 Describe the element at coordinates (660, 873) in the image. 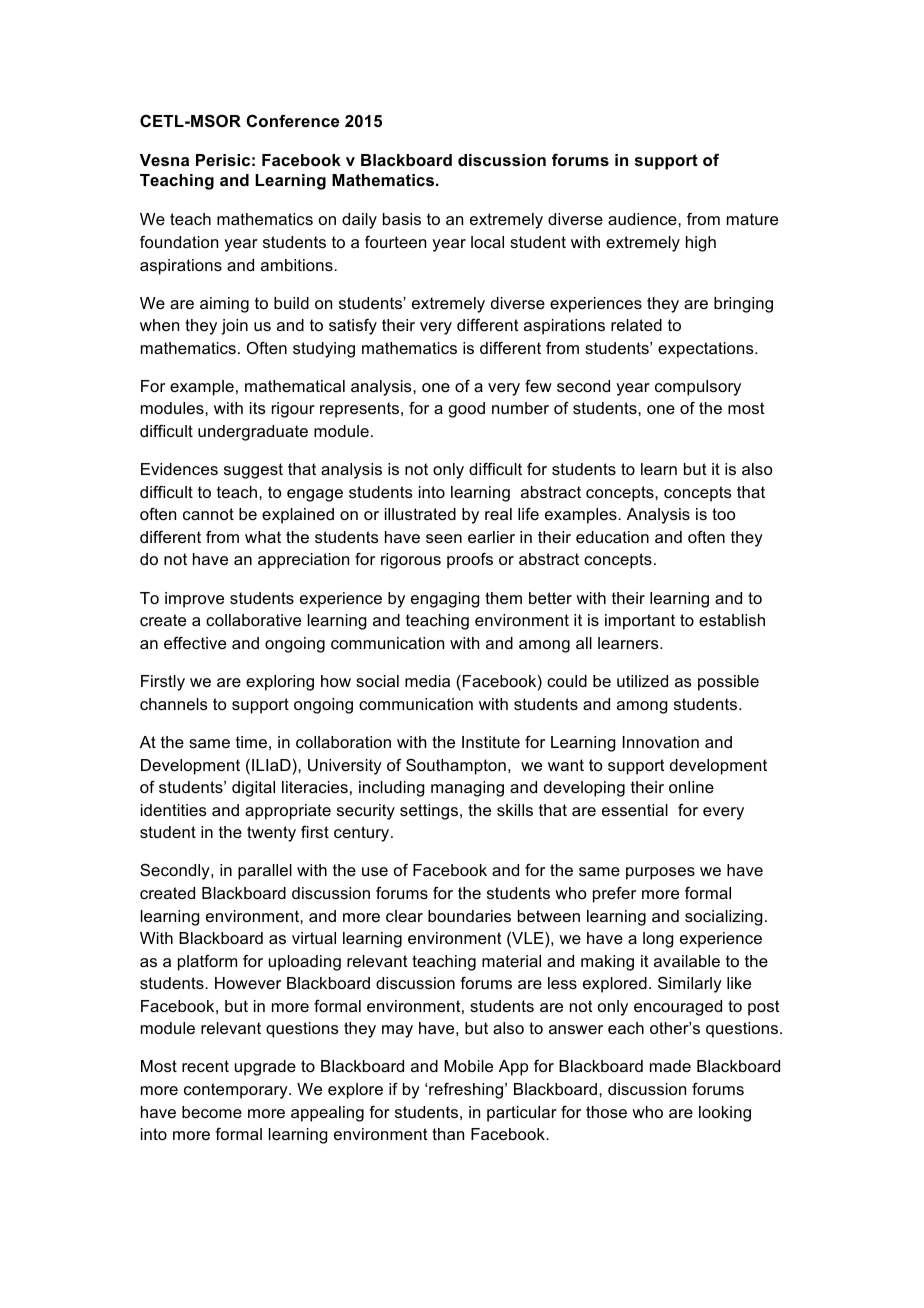

I see `purposes` at that location.
